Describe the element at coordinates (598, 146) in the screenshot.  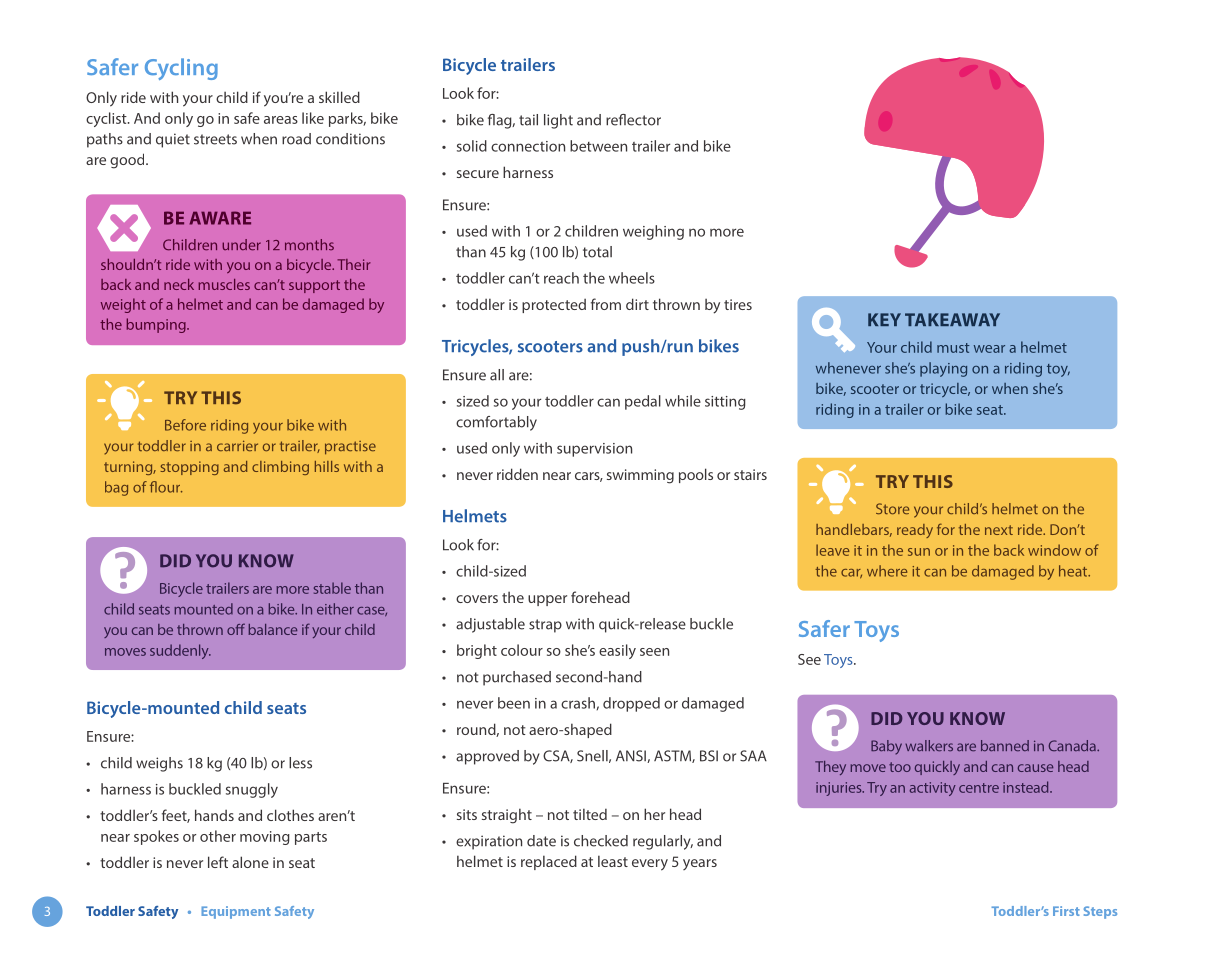
I see `between` at that location.
